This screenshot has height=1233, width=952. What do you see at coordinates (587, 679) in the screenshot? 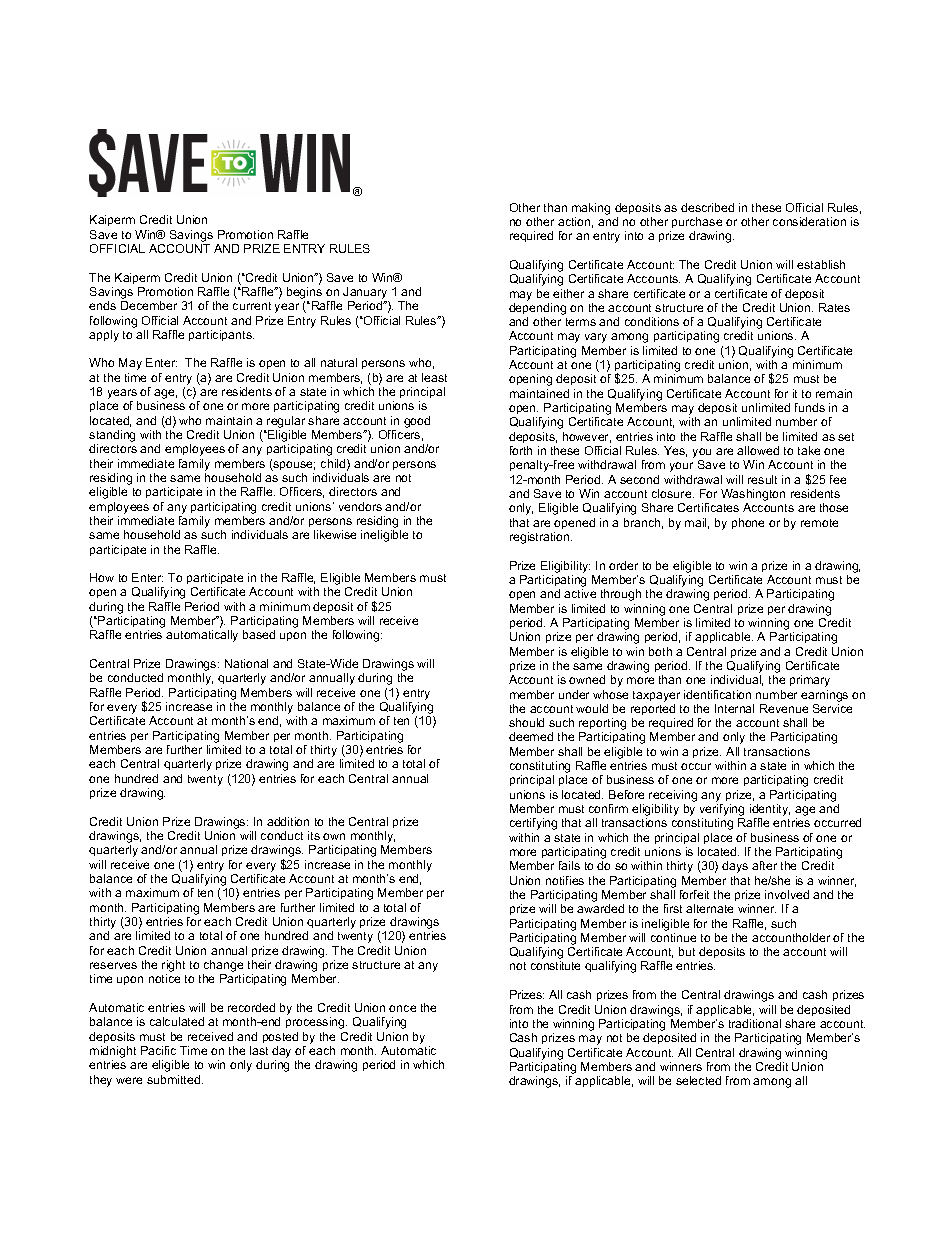
I see `owned` at bounding box center [587, 679].
